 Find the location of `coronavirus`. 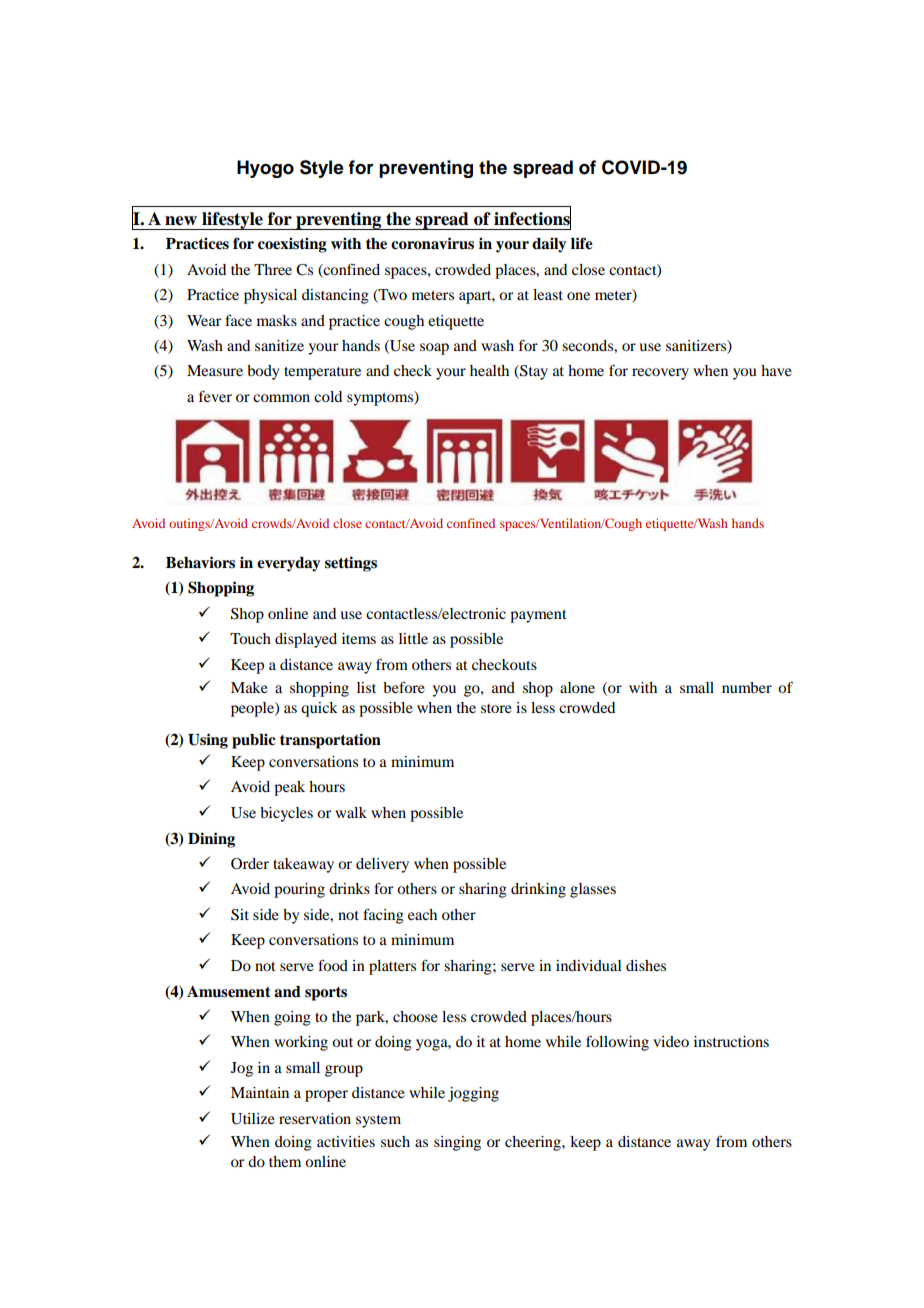

coronavirus is located at coordinates (432, 243).
